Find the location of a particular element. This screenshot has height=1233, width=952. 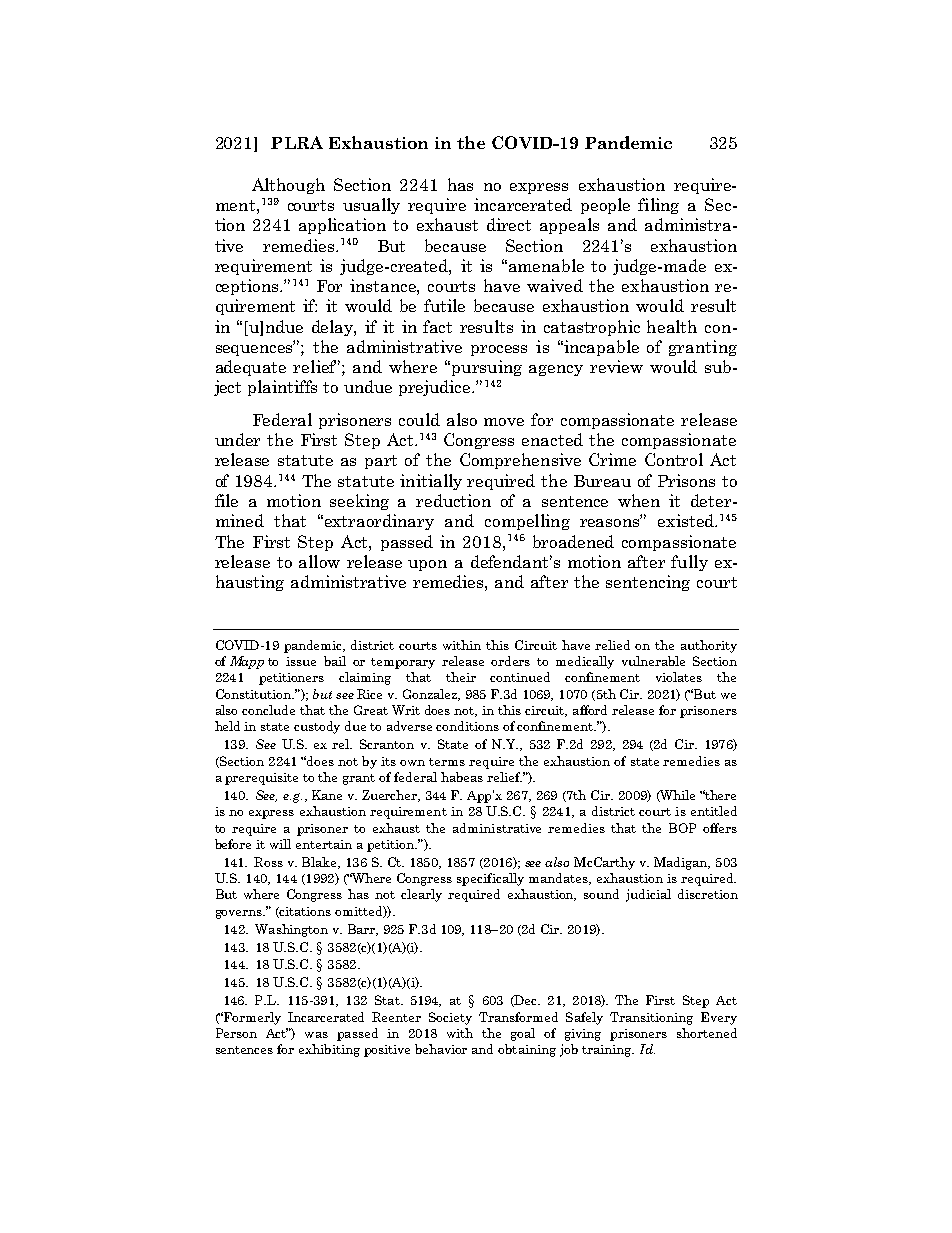

filing is located at coordinates (658, 206).
